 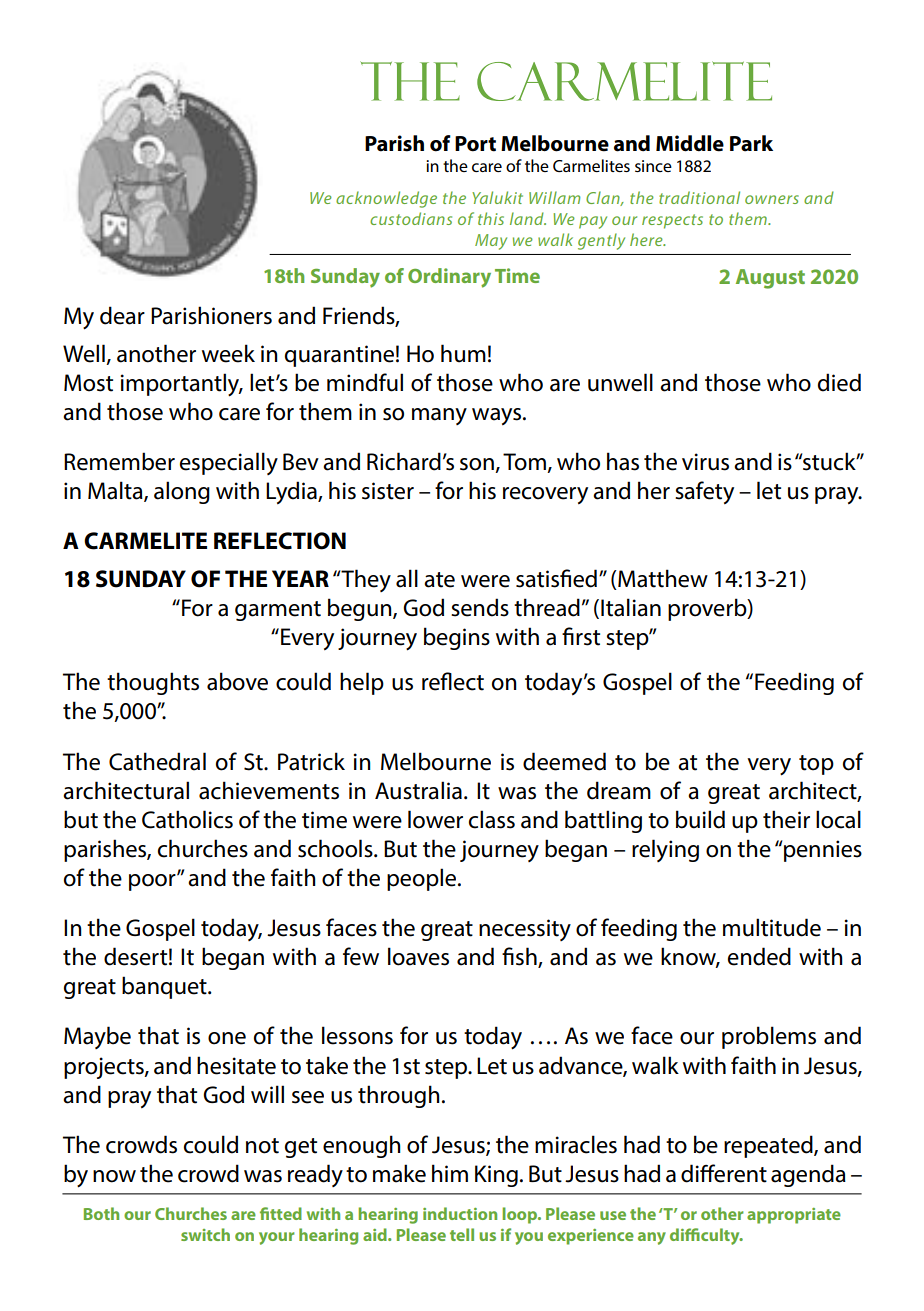 What do you see at coordinates (491, 218) in the page?
I see `this` at bounding box center [491, 218].
